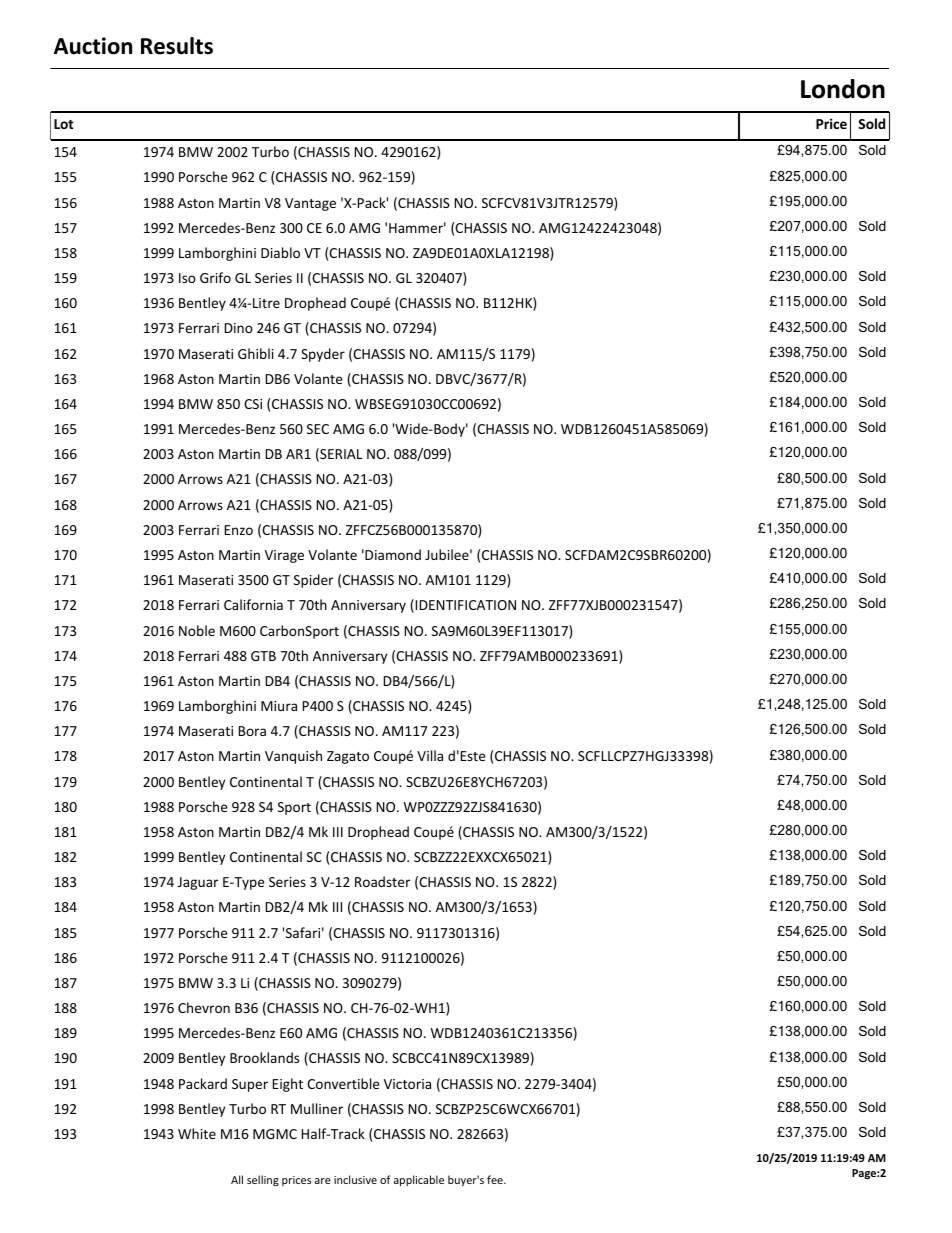 This image has height=1233, width=952. Describe the element at coordinates (252, 731) in the image. I see `Bora` at that location.
